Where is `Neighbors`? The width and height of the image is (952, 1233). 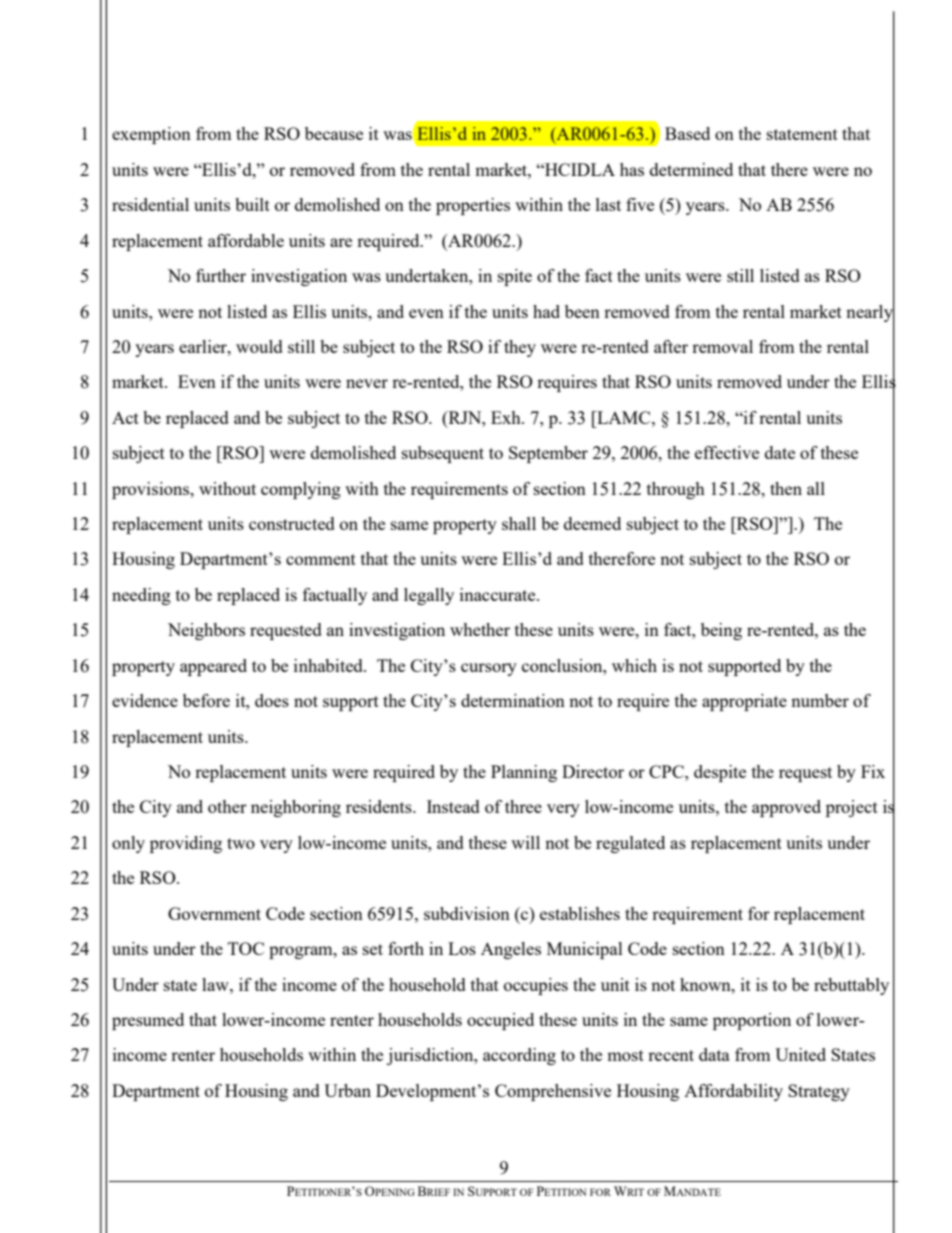
Neighbors is located at coordinates (206, 631).
